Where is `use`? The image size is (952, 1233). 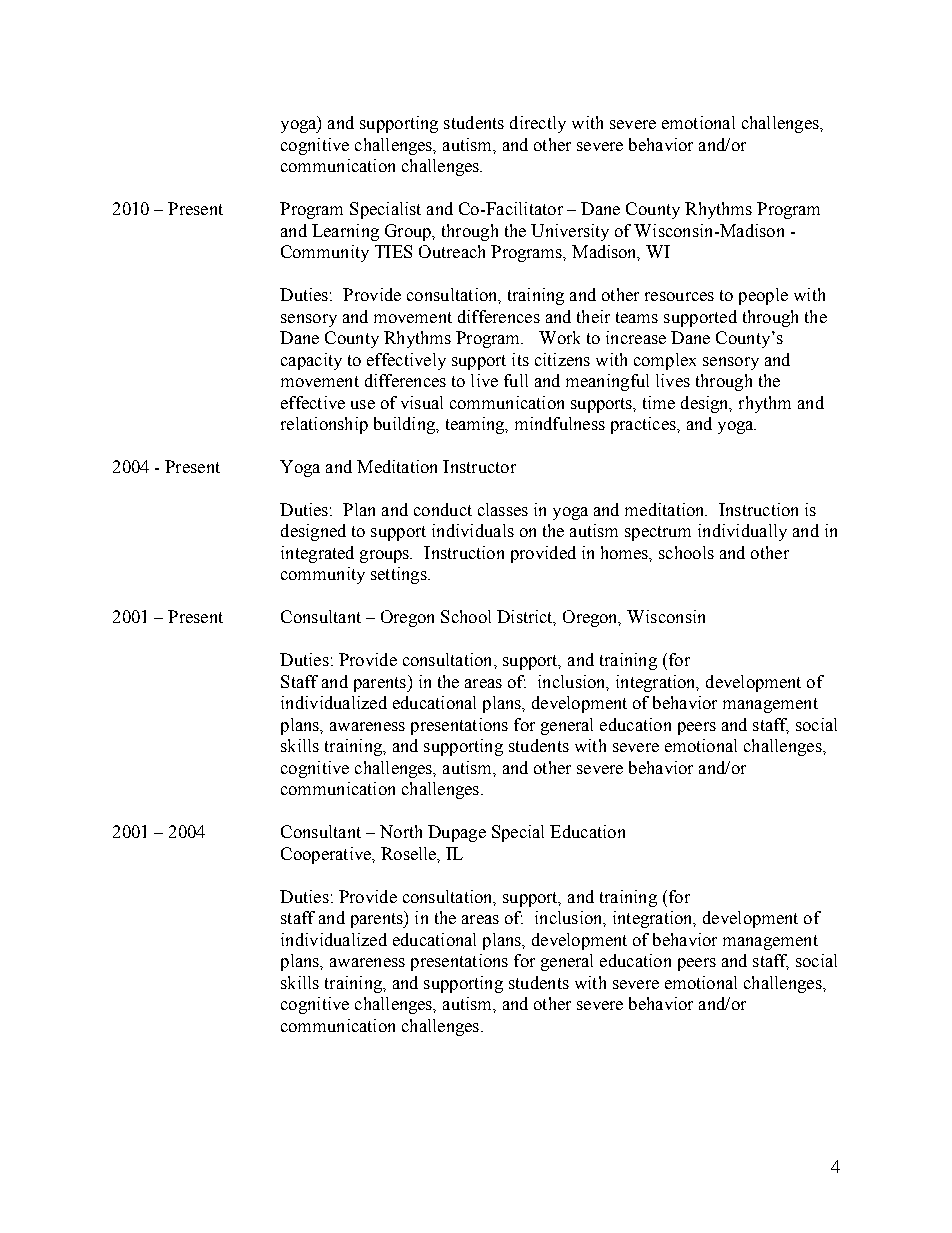
use is located at coordinates (363, 404).
